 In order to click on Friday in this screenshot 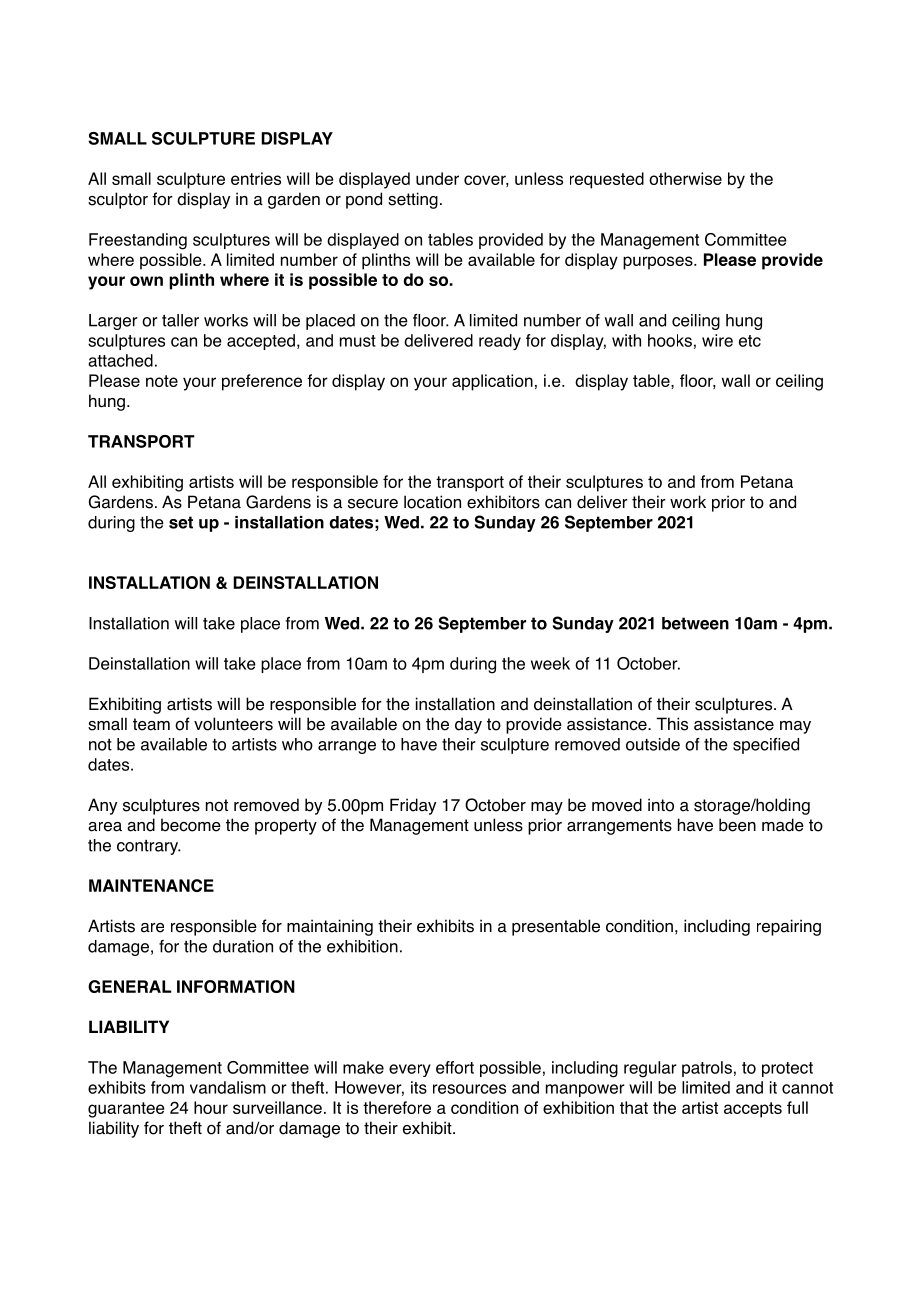, I will do `click(413, 806)`.
